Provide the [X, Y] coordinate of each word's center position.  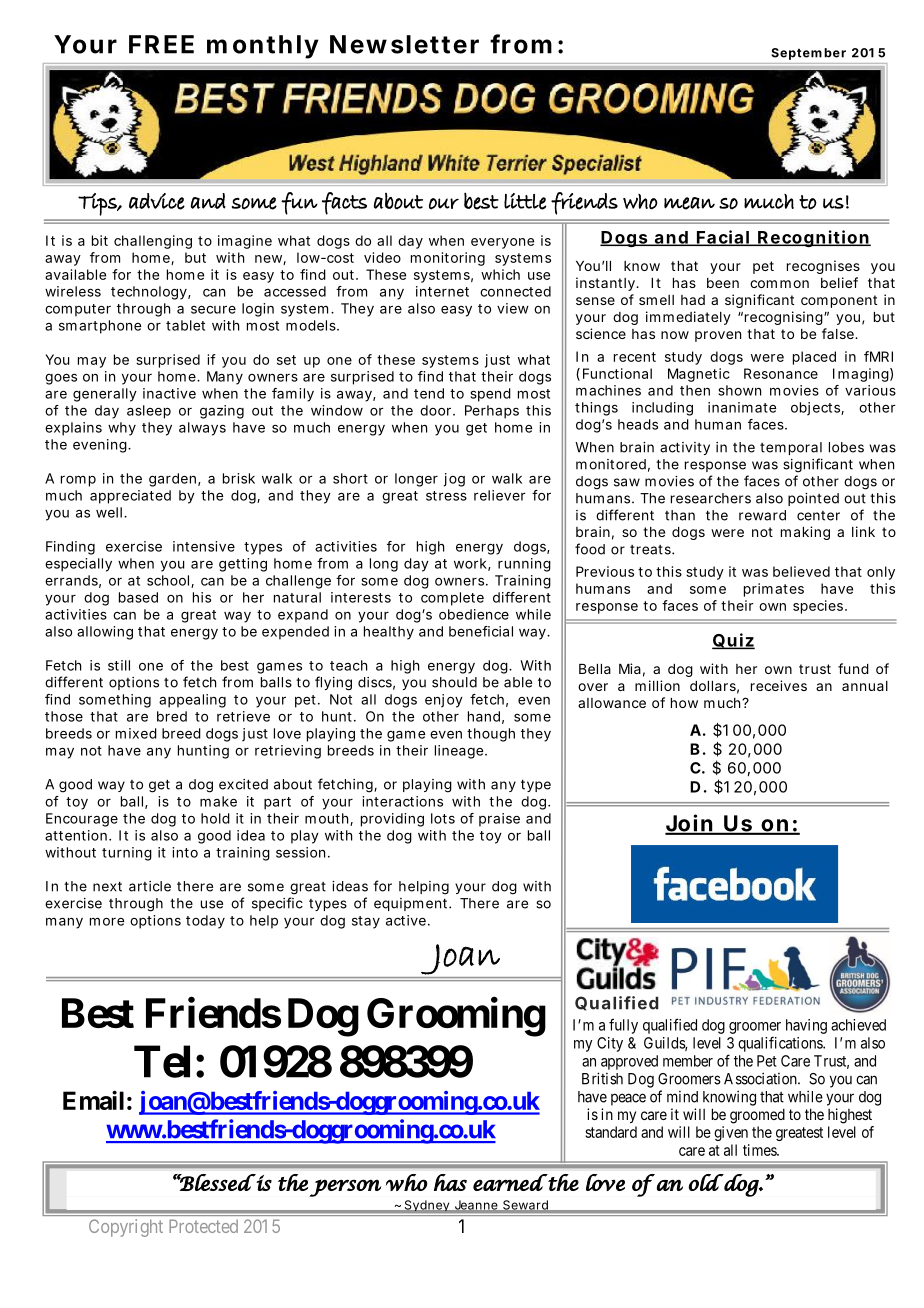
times [760, 1150]
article [150, 886]
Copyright [126, 1228]
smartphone [100, 327]
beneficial [481, 631]
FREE [161, 44]
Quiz [733, 641]
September [809, 54]
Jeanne [477, 1206]
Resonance [781, 373]
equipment [412, 904]
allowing [105, 633]
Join [691, 824]
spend [491, 395]
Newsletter [404, 44]
